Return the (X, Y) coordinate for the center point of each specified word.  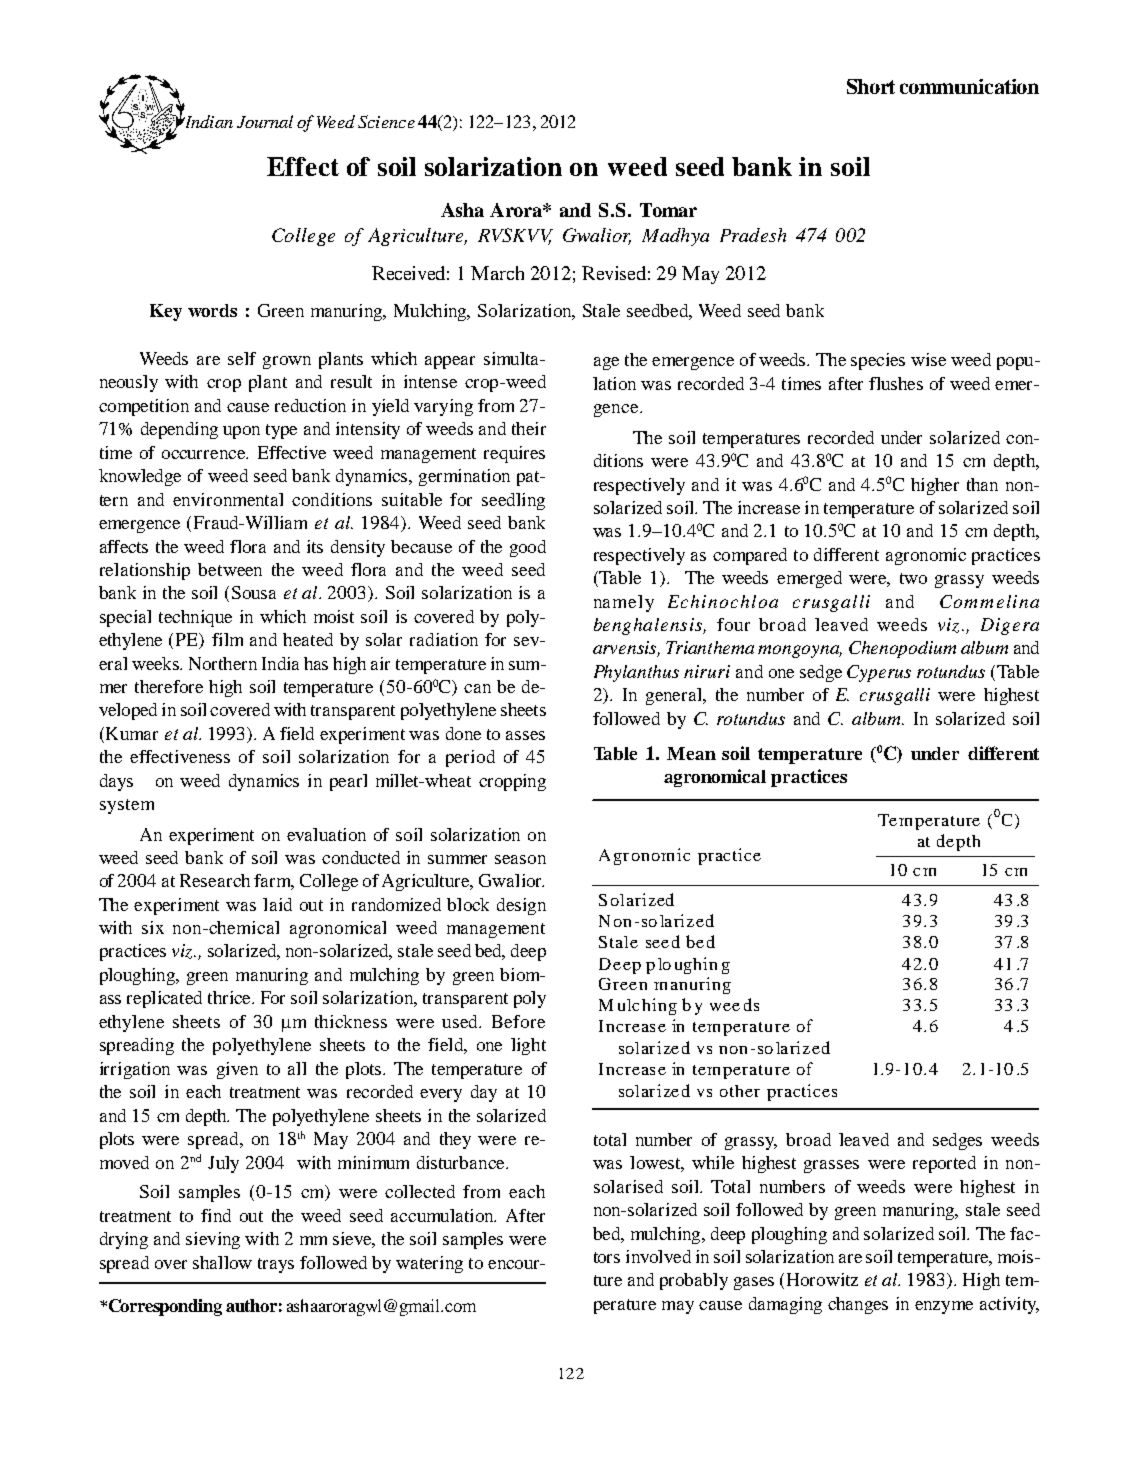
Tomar (668, 210)
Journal (265, 121)
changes (858, 1305)
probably (694, 1281)
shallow (222, 1262)
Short (871, 86)
